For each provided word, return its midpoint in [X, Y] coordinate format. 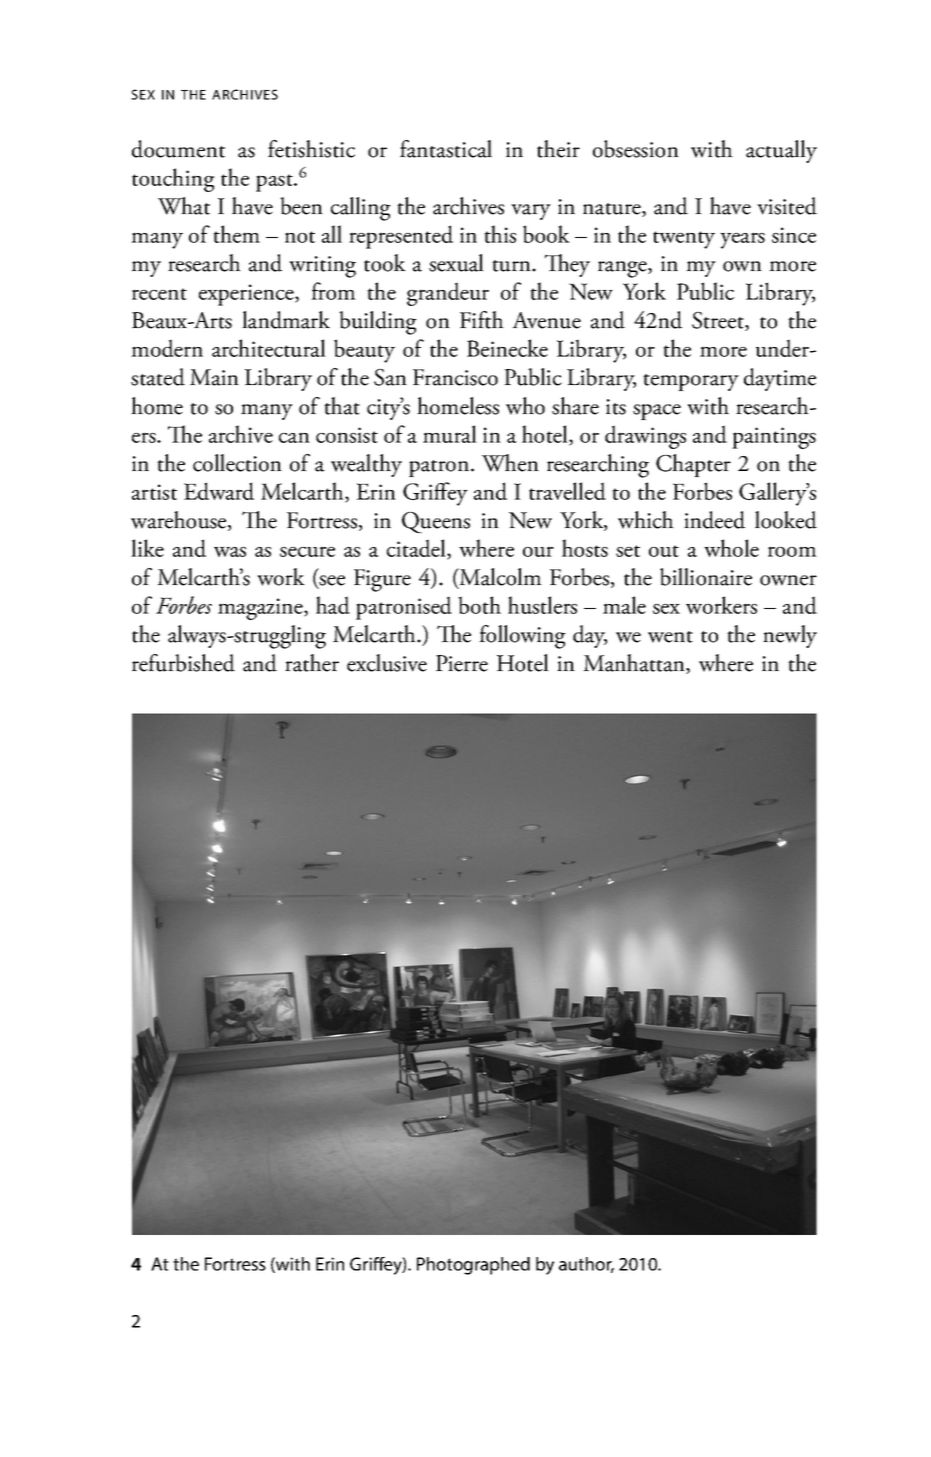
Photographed [473, 1266]
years [742, 240]
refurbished [183, 663]
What [184, 206]
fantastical [446, 149]
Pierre [462, 663]
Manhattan [635, 664]
